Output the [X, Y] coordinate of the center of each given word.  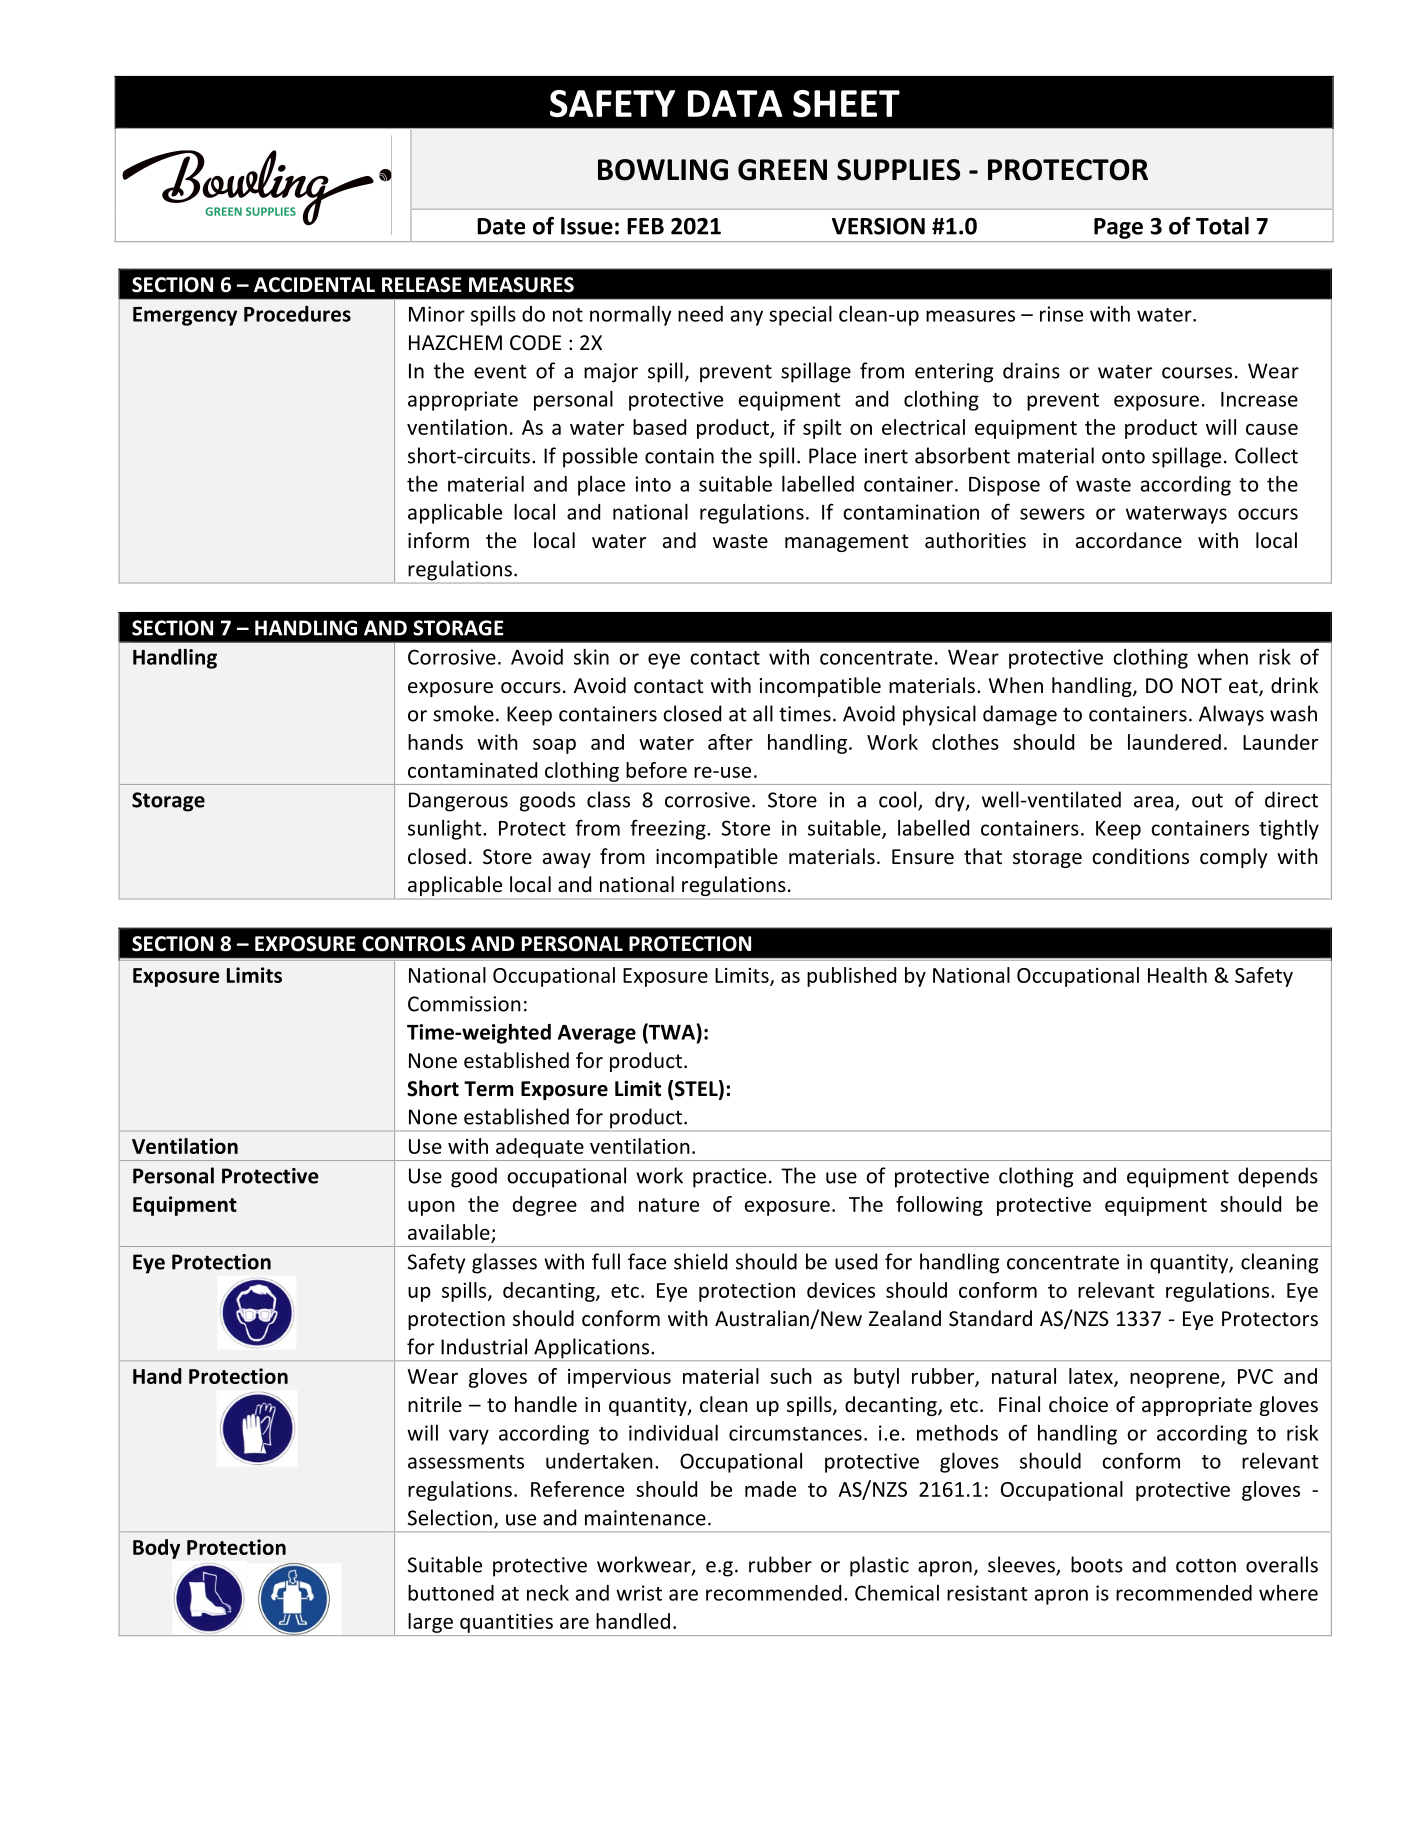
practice [729, 1178]
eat [1244, 687]
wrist [639, 1593]
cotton [1206, 1565]
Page [1118, 228]
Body [156, 1549]
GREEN [782, 170]
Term [488, 1089]
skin [591, 657]
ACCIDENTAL [314, 285]
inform [438, 540]
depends [1278, 1177]
